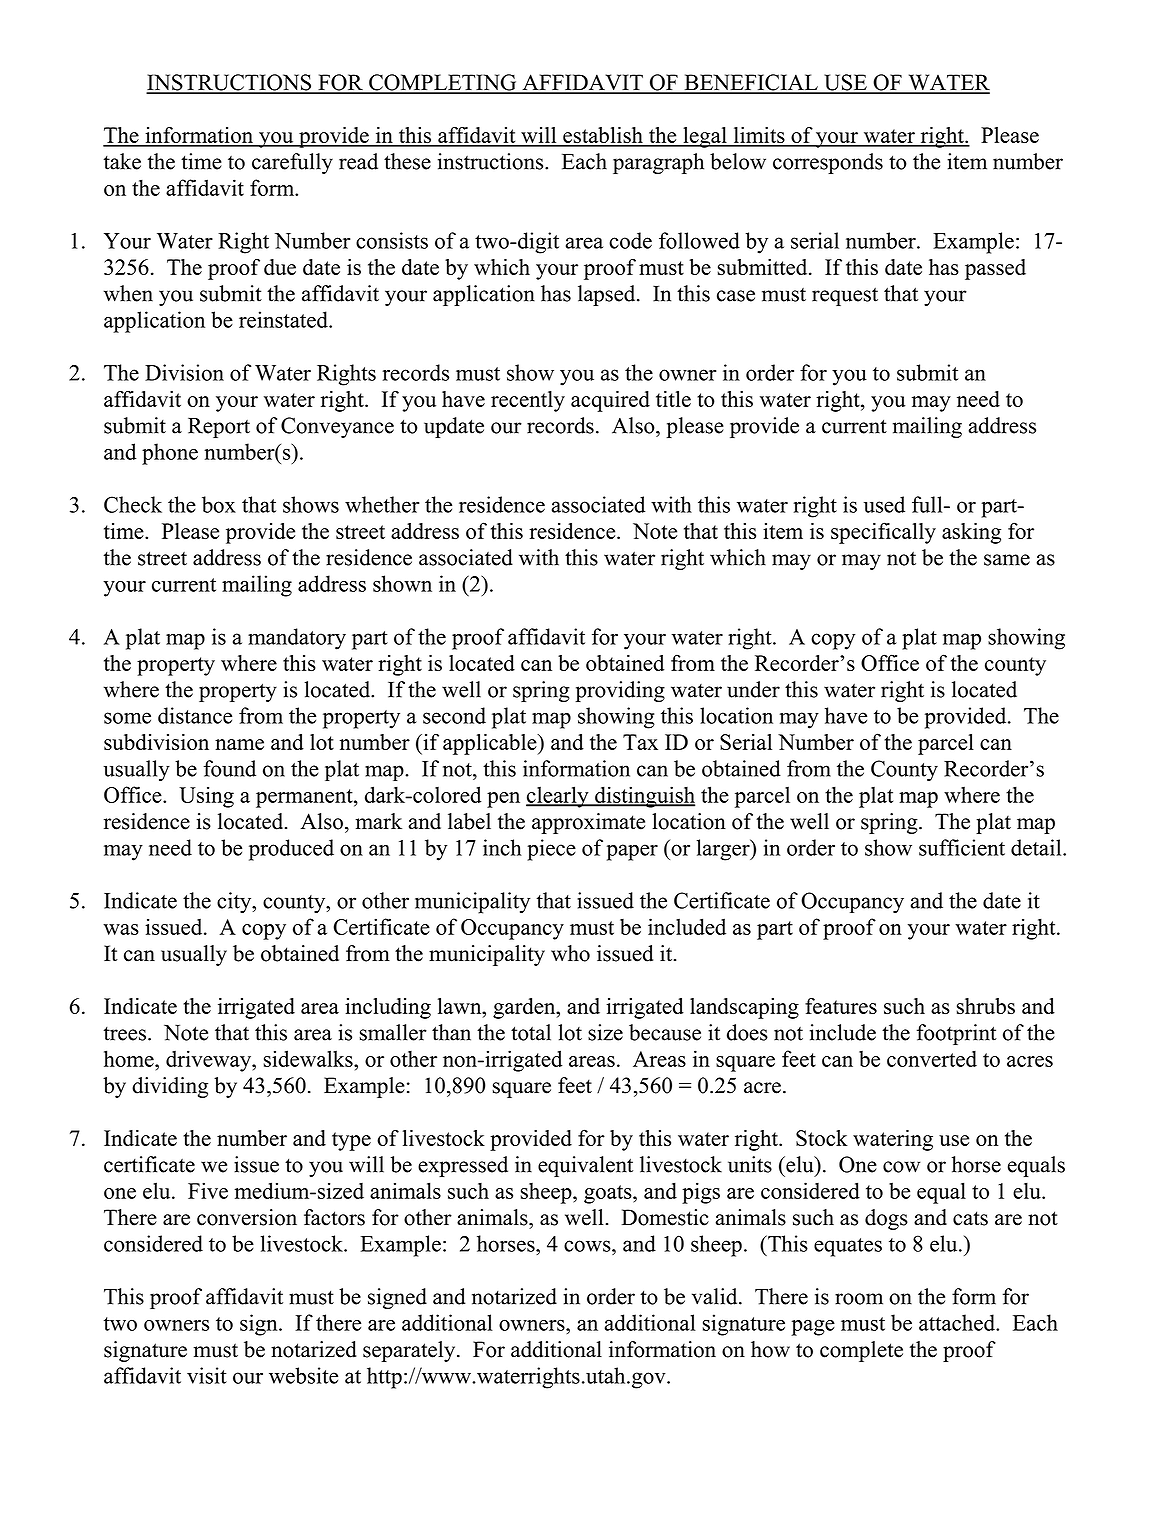  I want to click on box, so click(219, 504).
